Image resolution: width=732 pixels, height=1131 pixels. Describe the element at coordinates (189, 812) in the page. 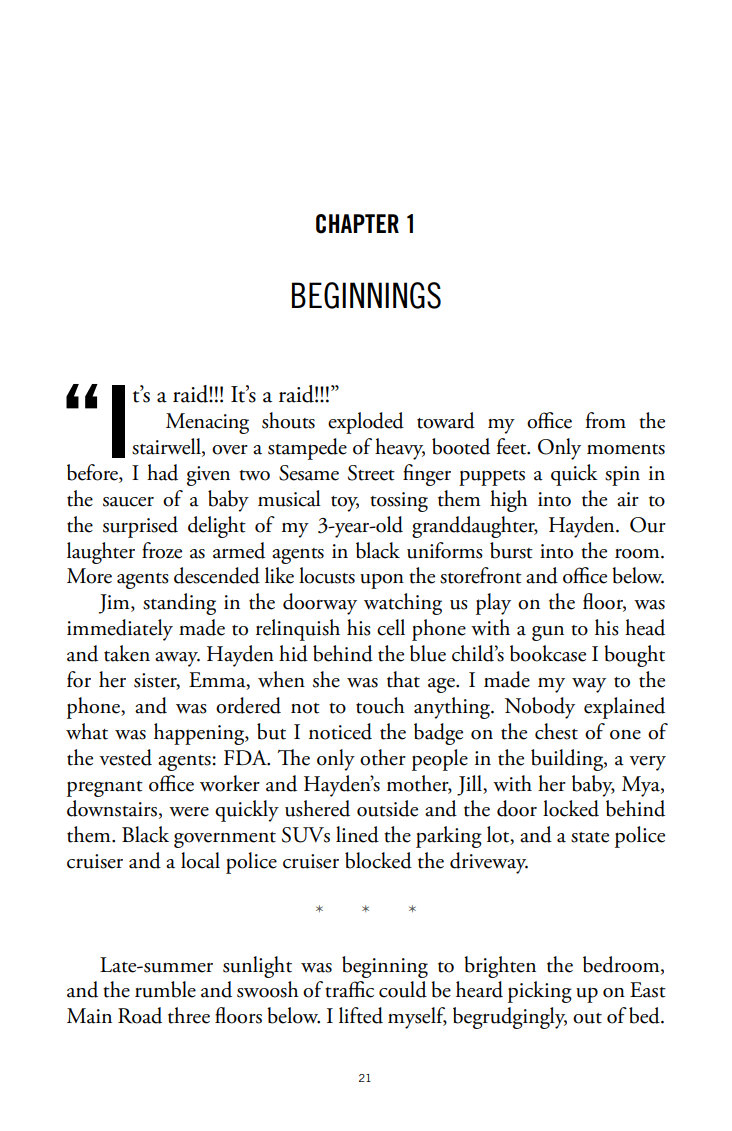

I see `were` at that location.
